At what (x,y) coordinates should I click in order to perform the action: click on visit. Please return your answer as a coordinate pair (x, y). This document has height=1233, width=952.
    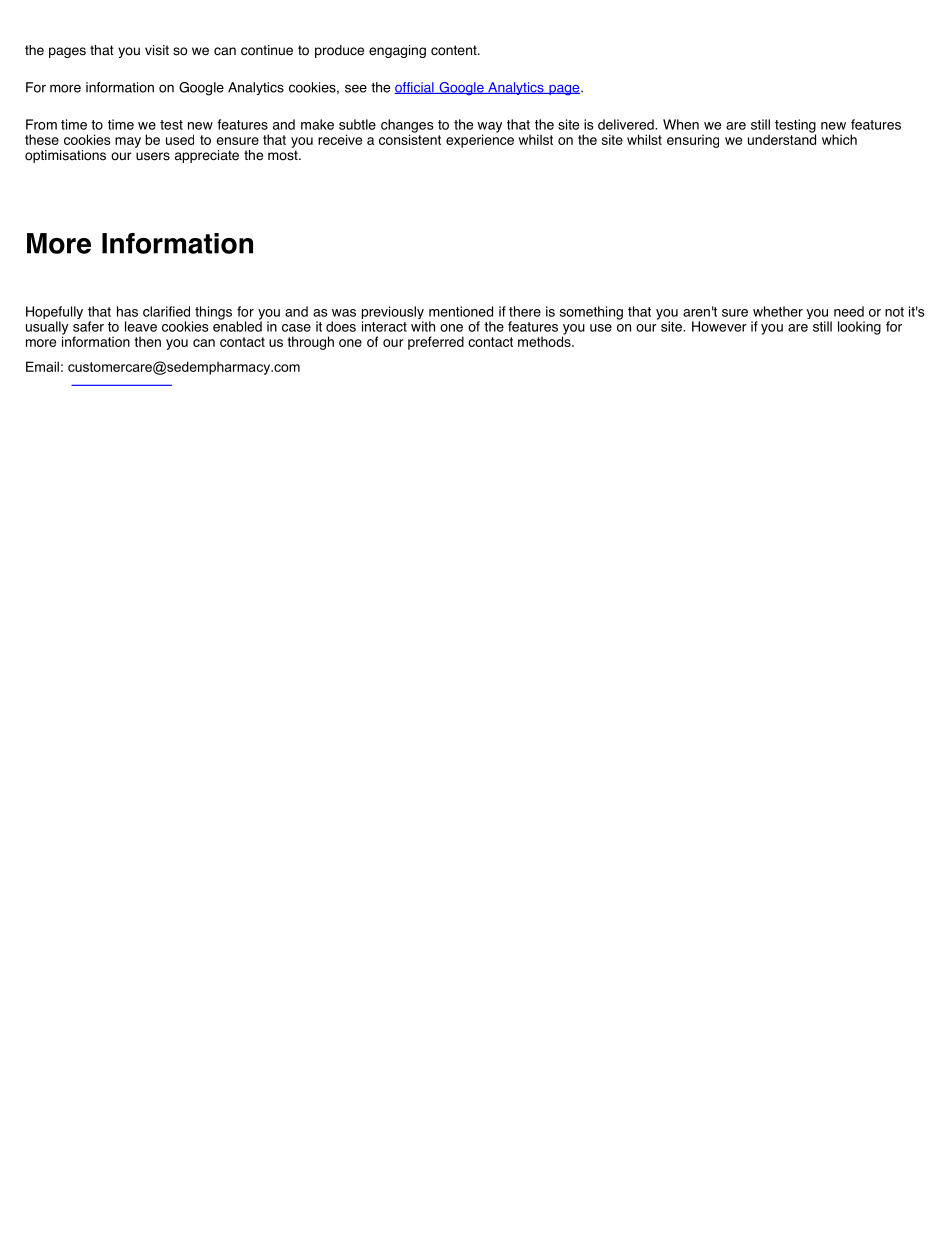
    Looking at the image, I should click on (157, 50).
